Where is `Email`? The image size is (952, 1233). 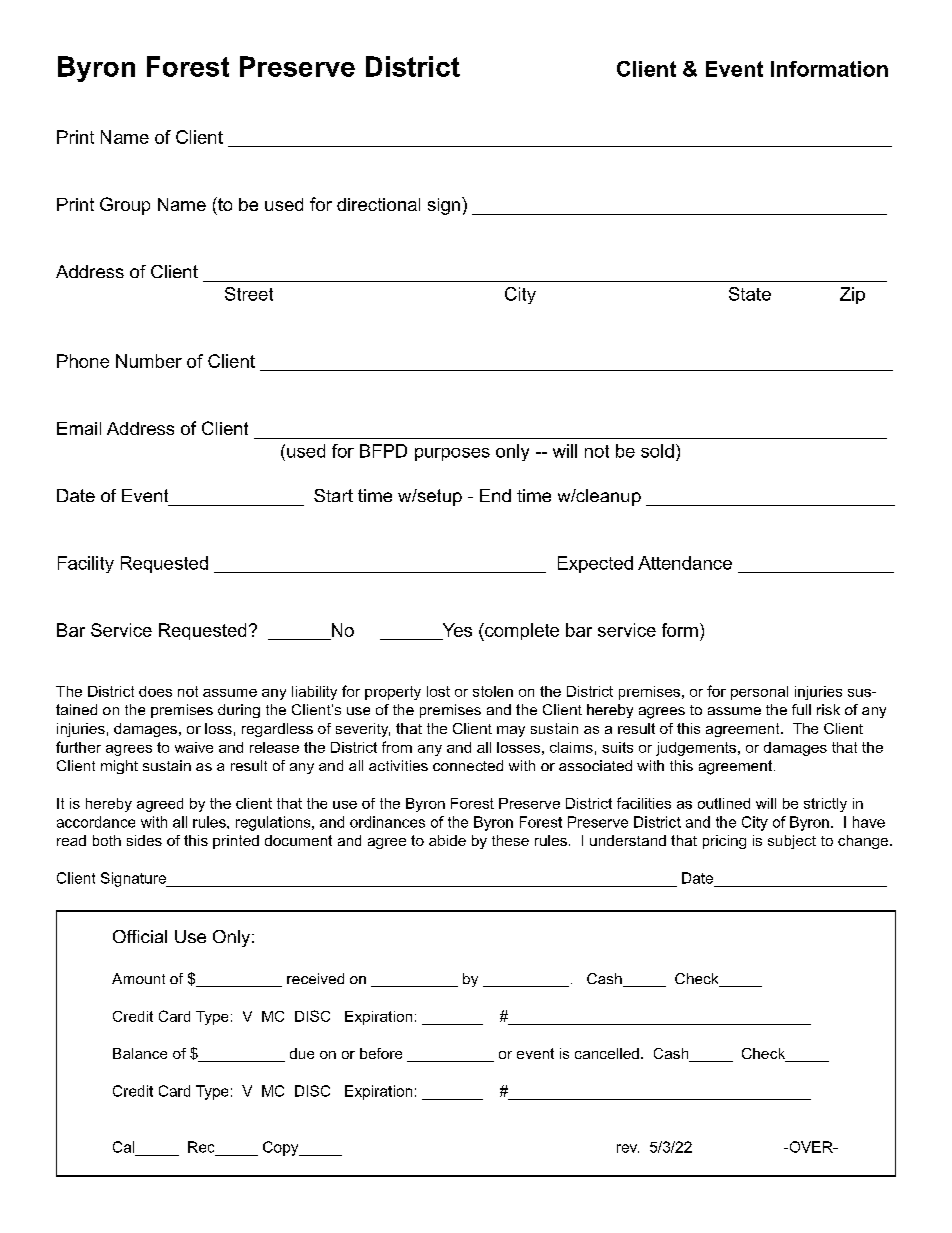
Email is located at coordinates (79, 428).
